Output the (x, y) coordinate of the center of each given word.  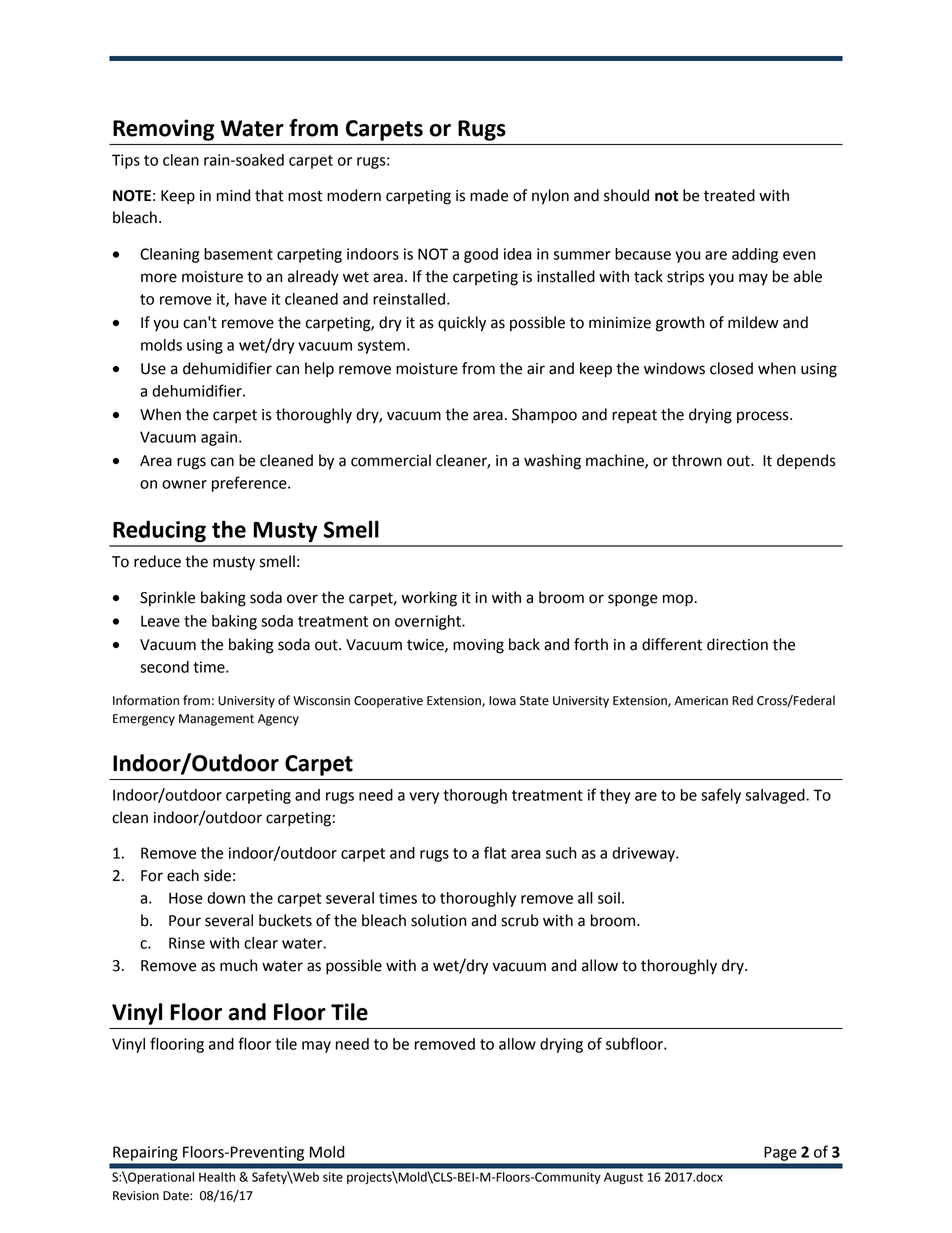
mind (233, 195)
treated (729, 195)
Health (217, 1177)
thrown (697, 460)
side (217, 875)
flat (495, 852)
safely (721, 796)
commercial (391, 460)
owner (184, 484)
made (489, 195)
